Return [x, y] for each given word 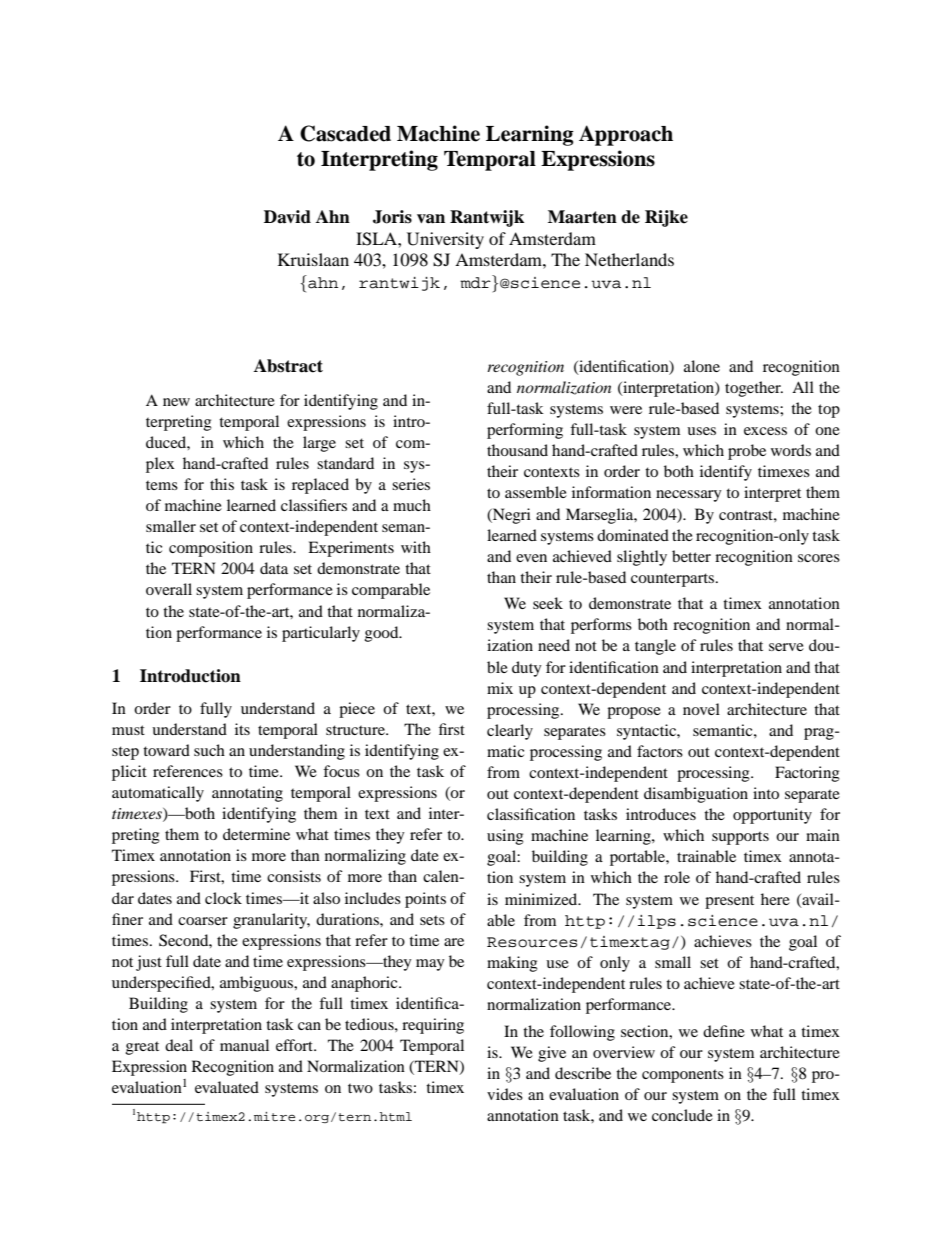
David [287, 217]
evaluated [227, 1087]
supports [740, 838]
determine [256, 834]
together [754, 389]
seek [548, 603]
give [552, 1054]
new [176, 402]
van [431, 219]
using [505, 837]
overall [169, 589]
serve [786, 647]
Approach [626, 135]
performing [525, 431]
